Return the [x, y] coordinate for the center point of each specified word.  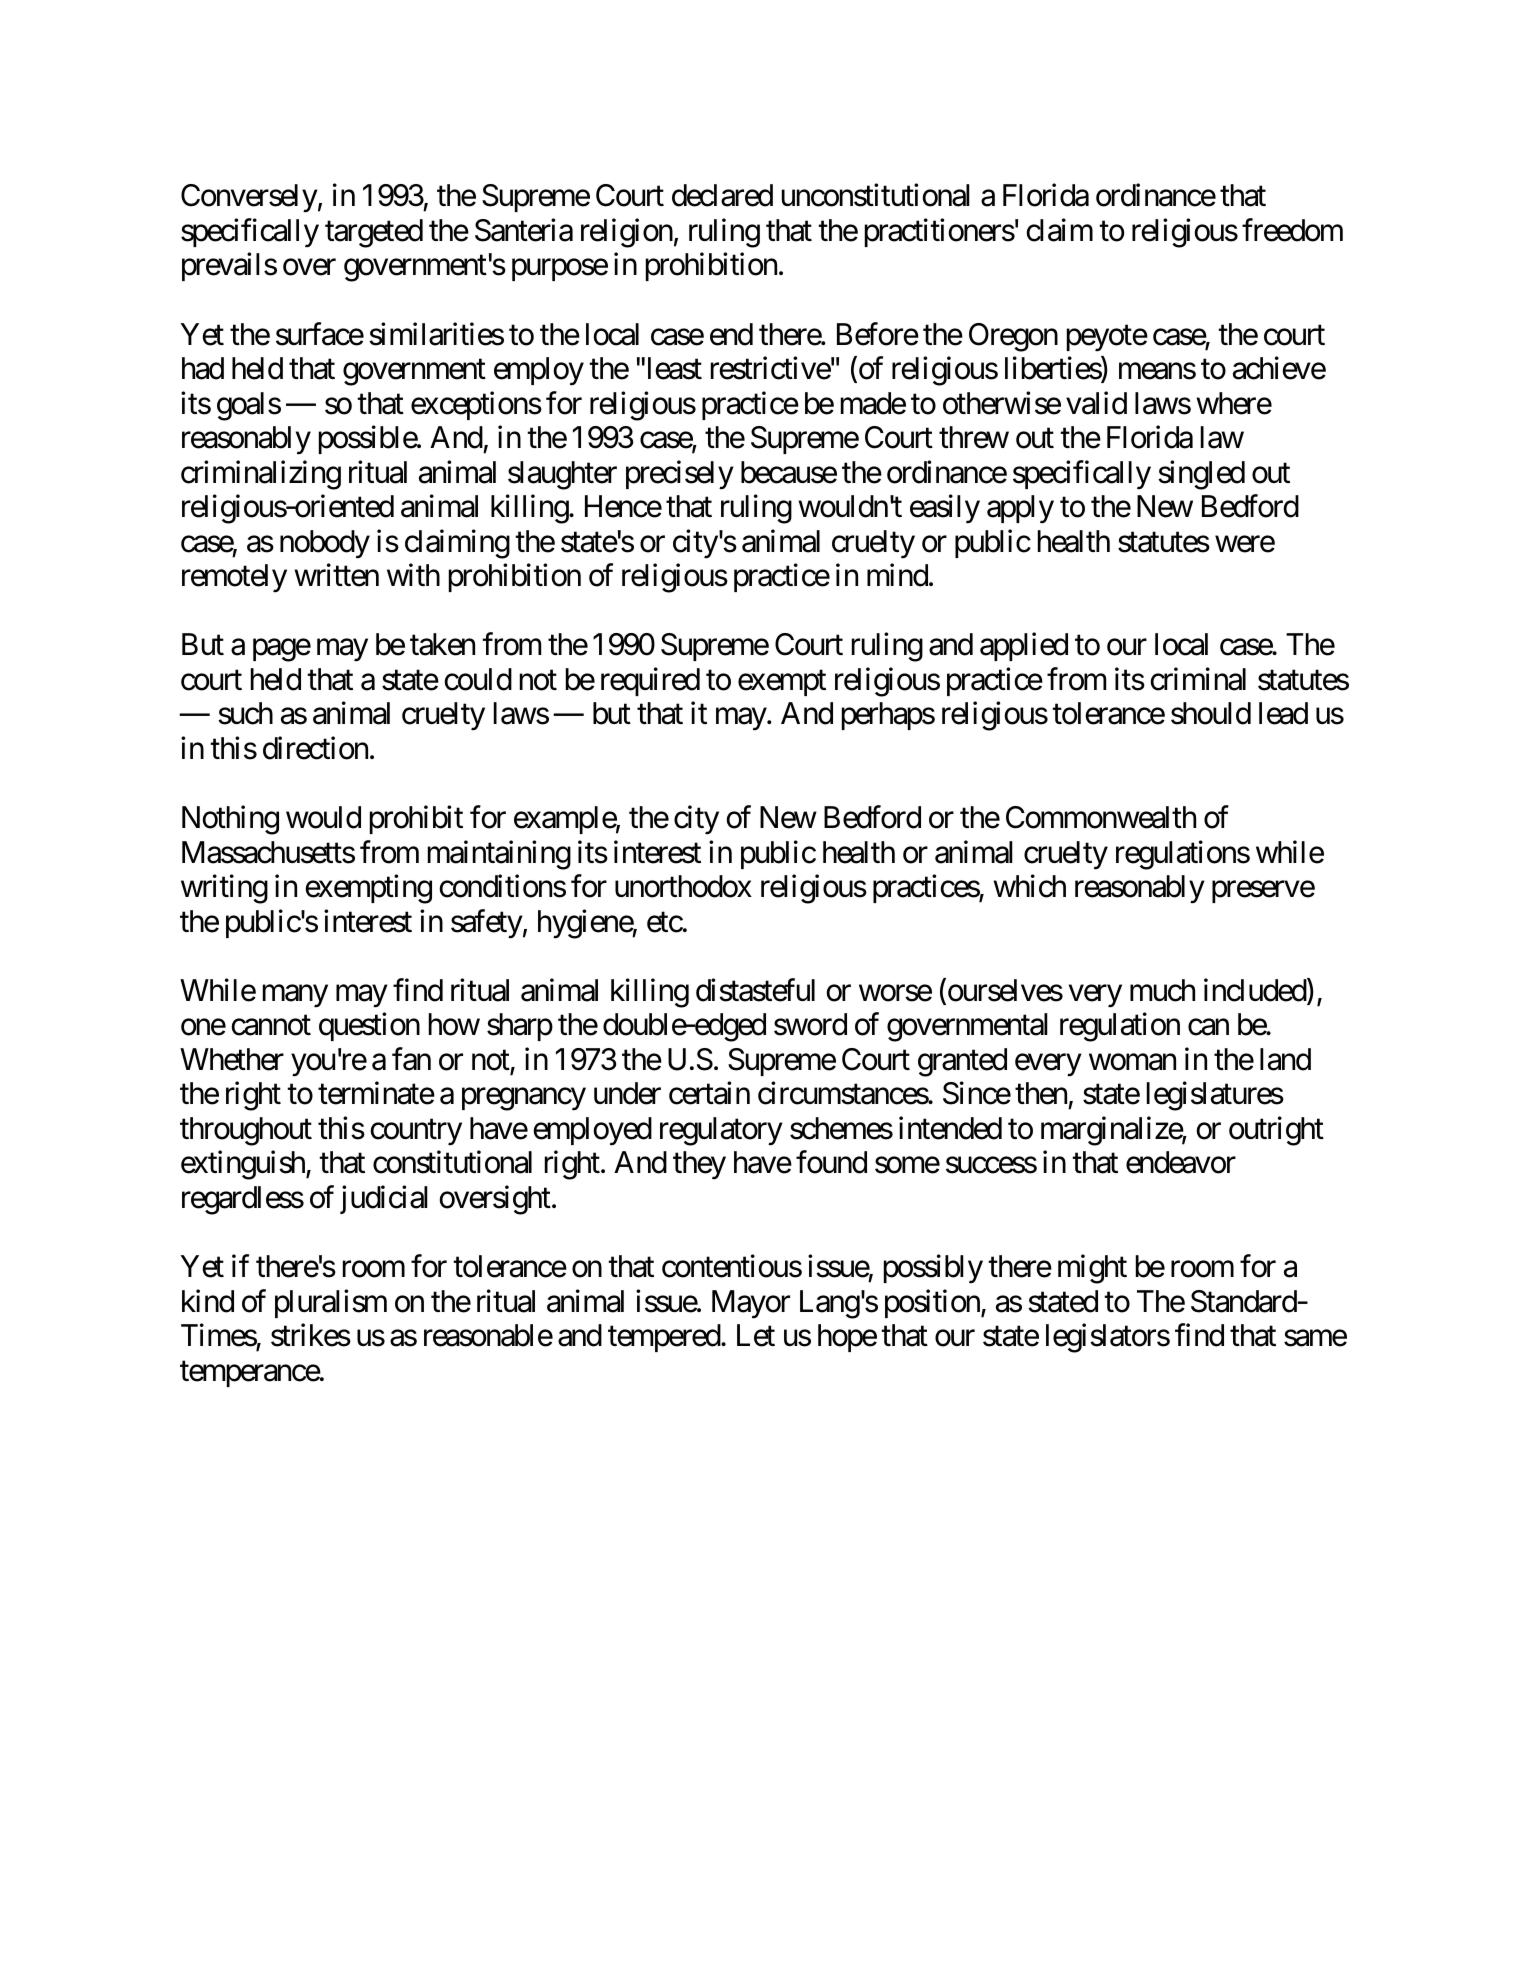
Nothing [230, 820]
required [650, 681]
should [1211, 713]
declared [722, 195]
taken [442, 644]
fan [411, 1059]
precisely [680, 475]
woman [1132, 1062]
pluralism [331, 1303]
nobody [325, 544]
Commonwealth [1101, 817]
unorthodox [683, 886]
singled [1201, 475]
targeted [374, 233]
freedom [1292, 230]
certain [709, 1093]
